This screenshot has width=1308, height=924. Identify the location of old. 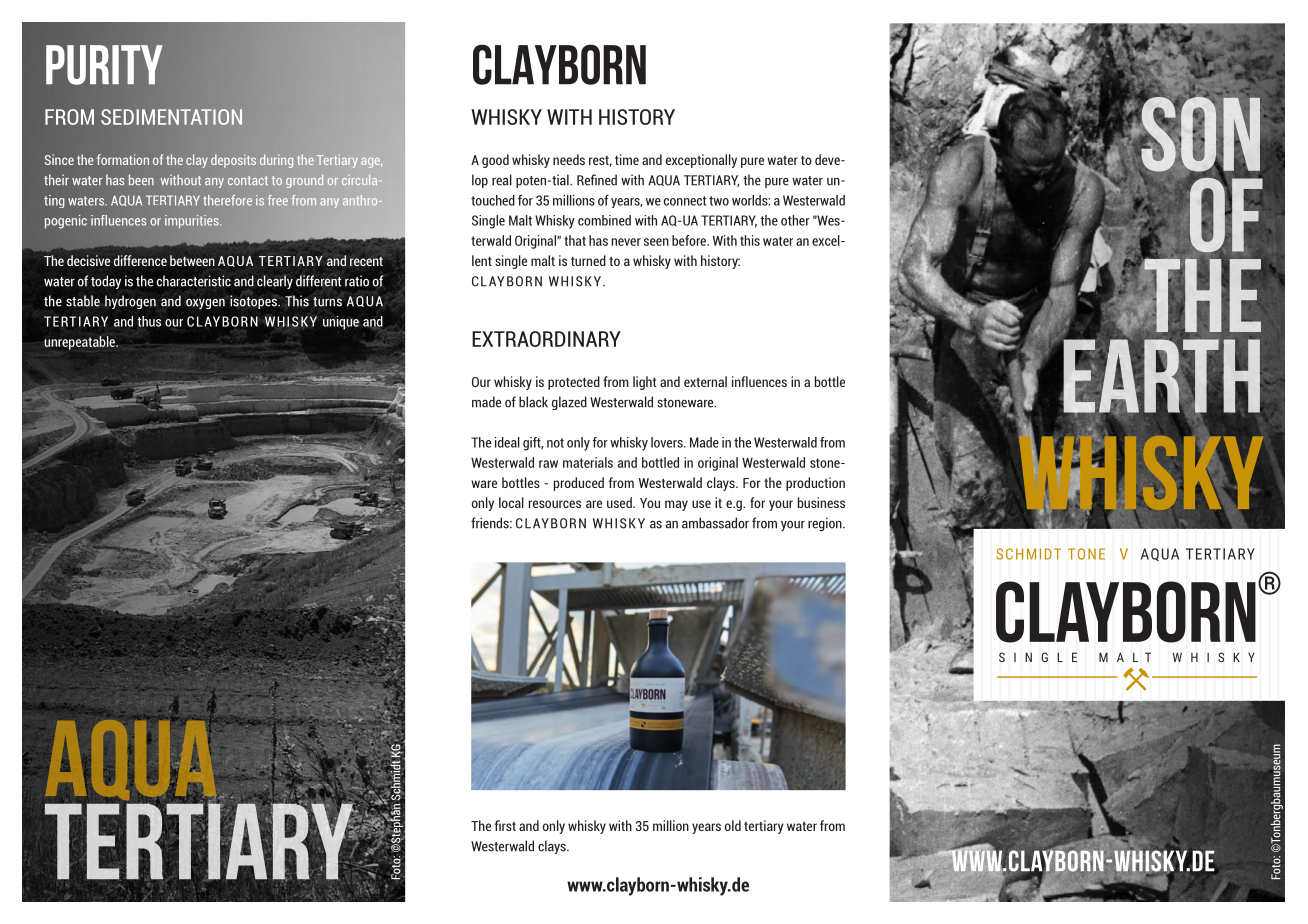
(733, 825).
